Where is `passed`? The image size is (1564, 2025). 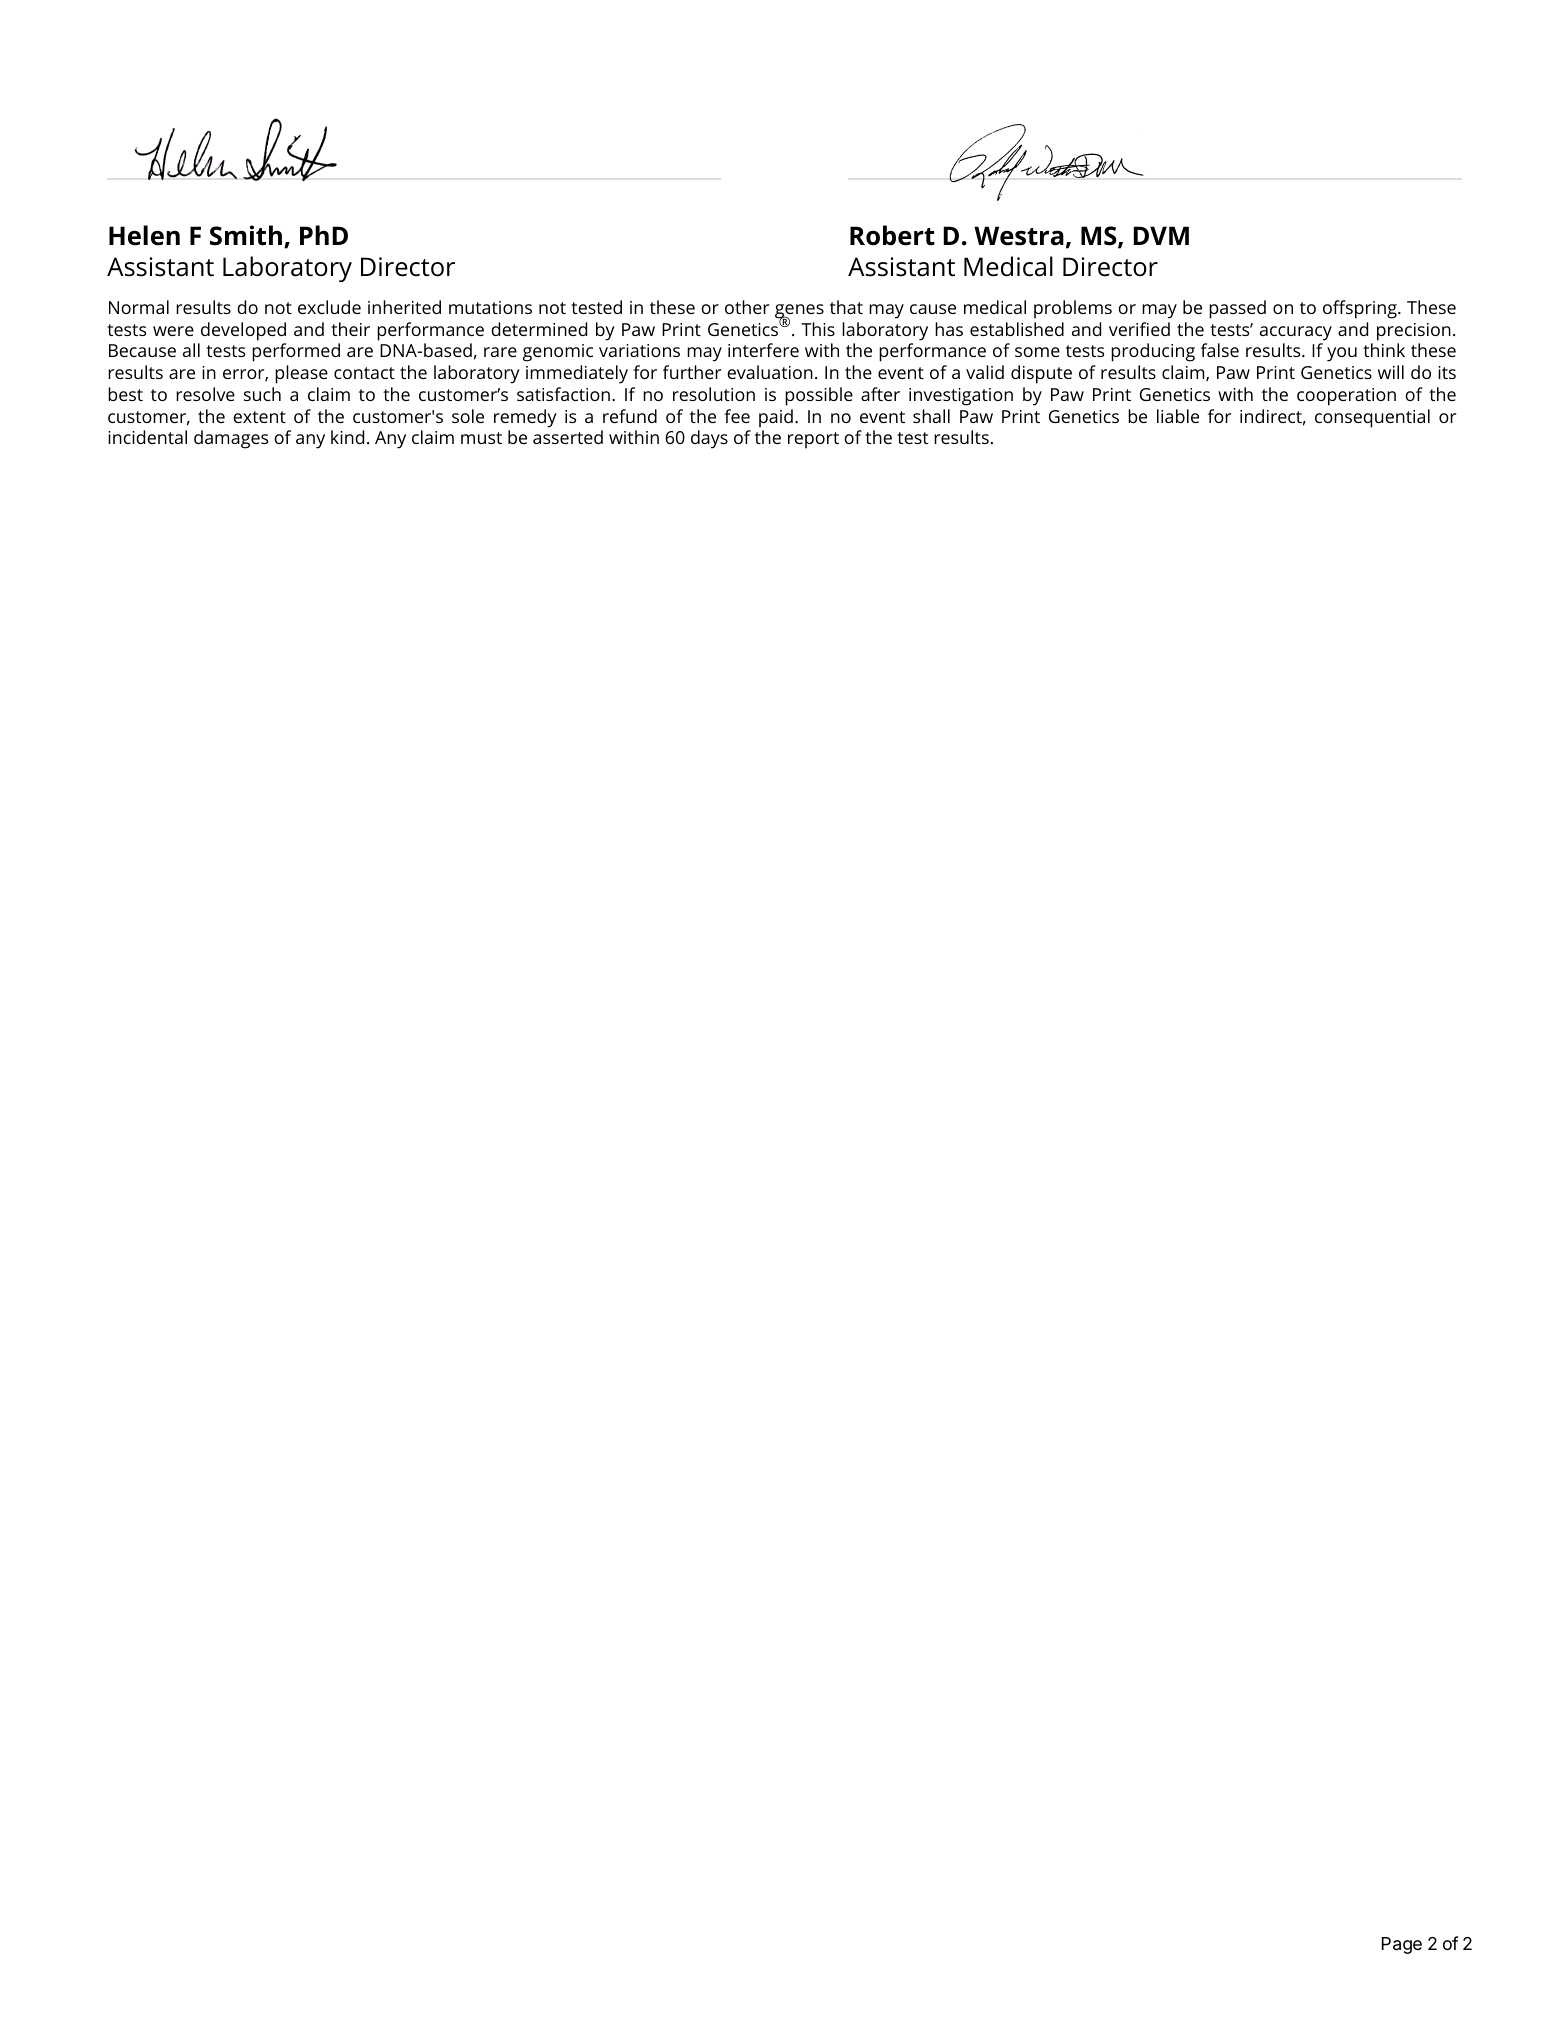 passed is located at coordinates (1237, 309).
